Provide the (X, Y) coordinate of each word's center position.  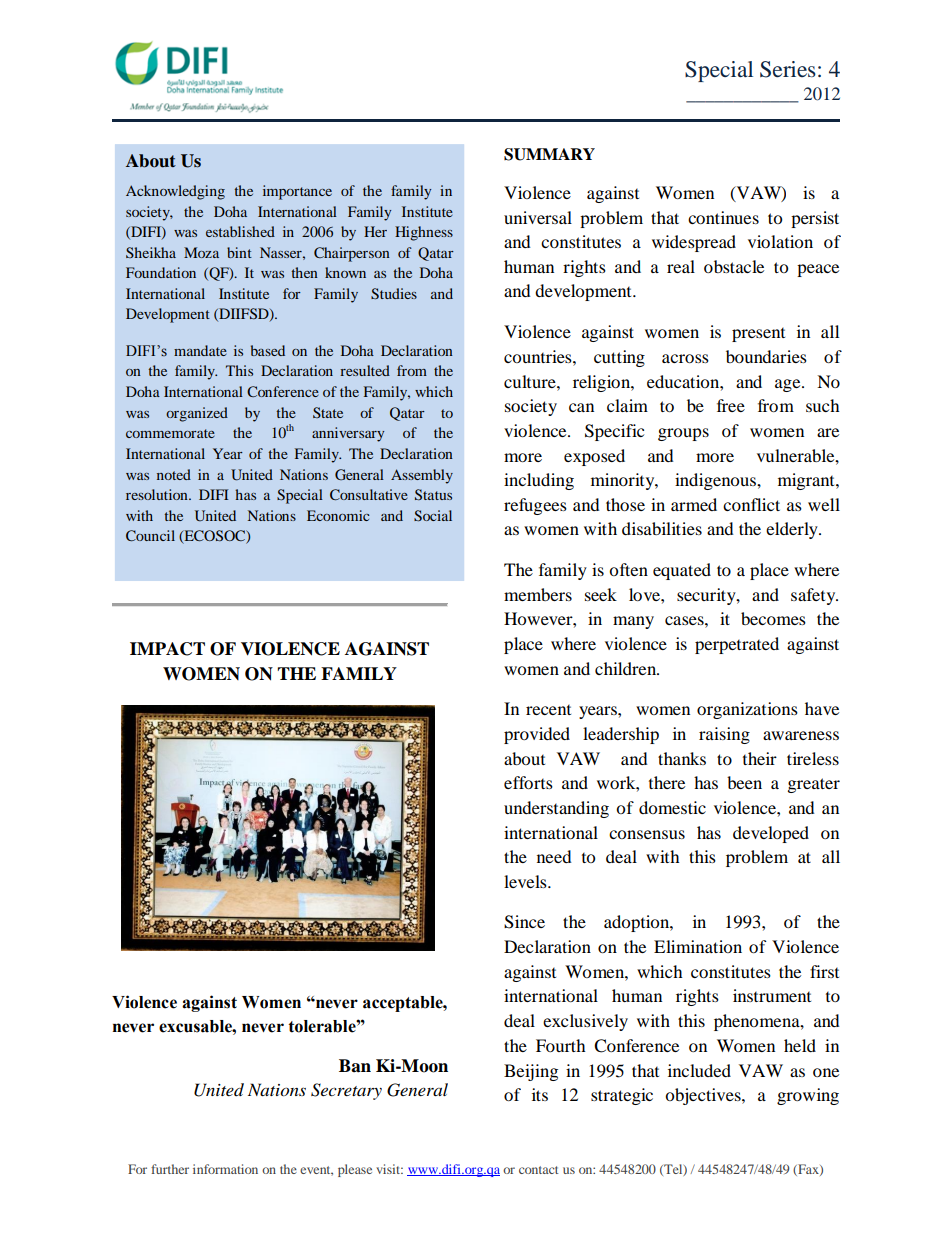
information (225, 1169)
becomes (773, 618)
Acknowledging (175, 192)
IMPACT (167, 649)
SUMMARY (549, 154)
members (538, 594)
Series (788, 69)
